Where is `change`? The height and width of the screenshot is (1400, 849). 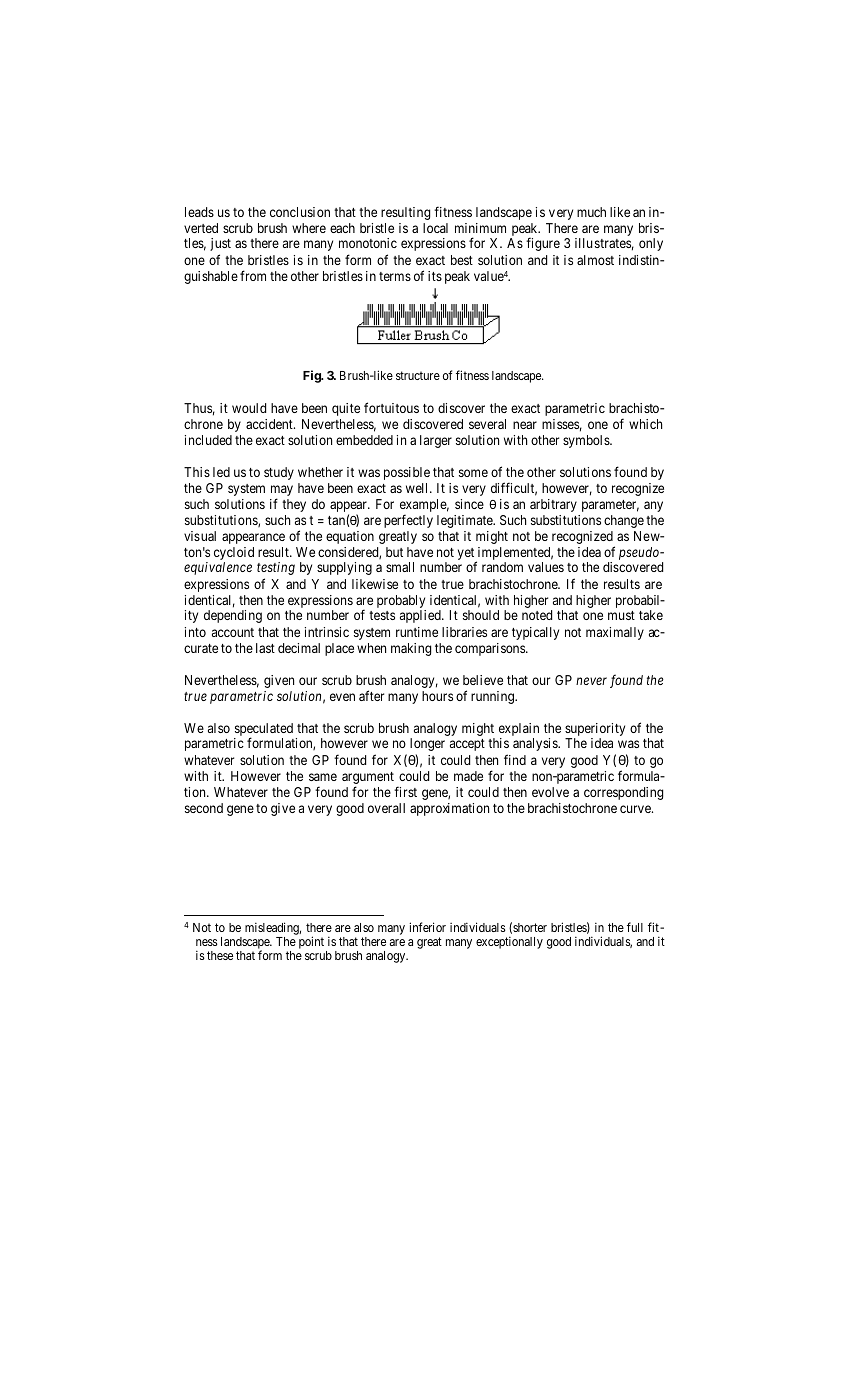 change is located at coordinates (624, 521).
